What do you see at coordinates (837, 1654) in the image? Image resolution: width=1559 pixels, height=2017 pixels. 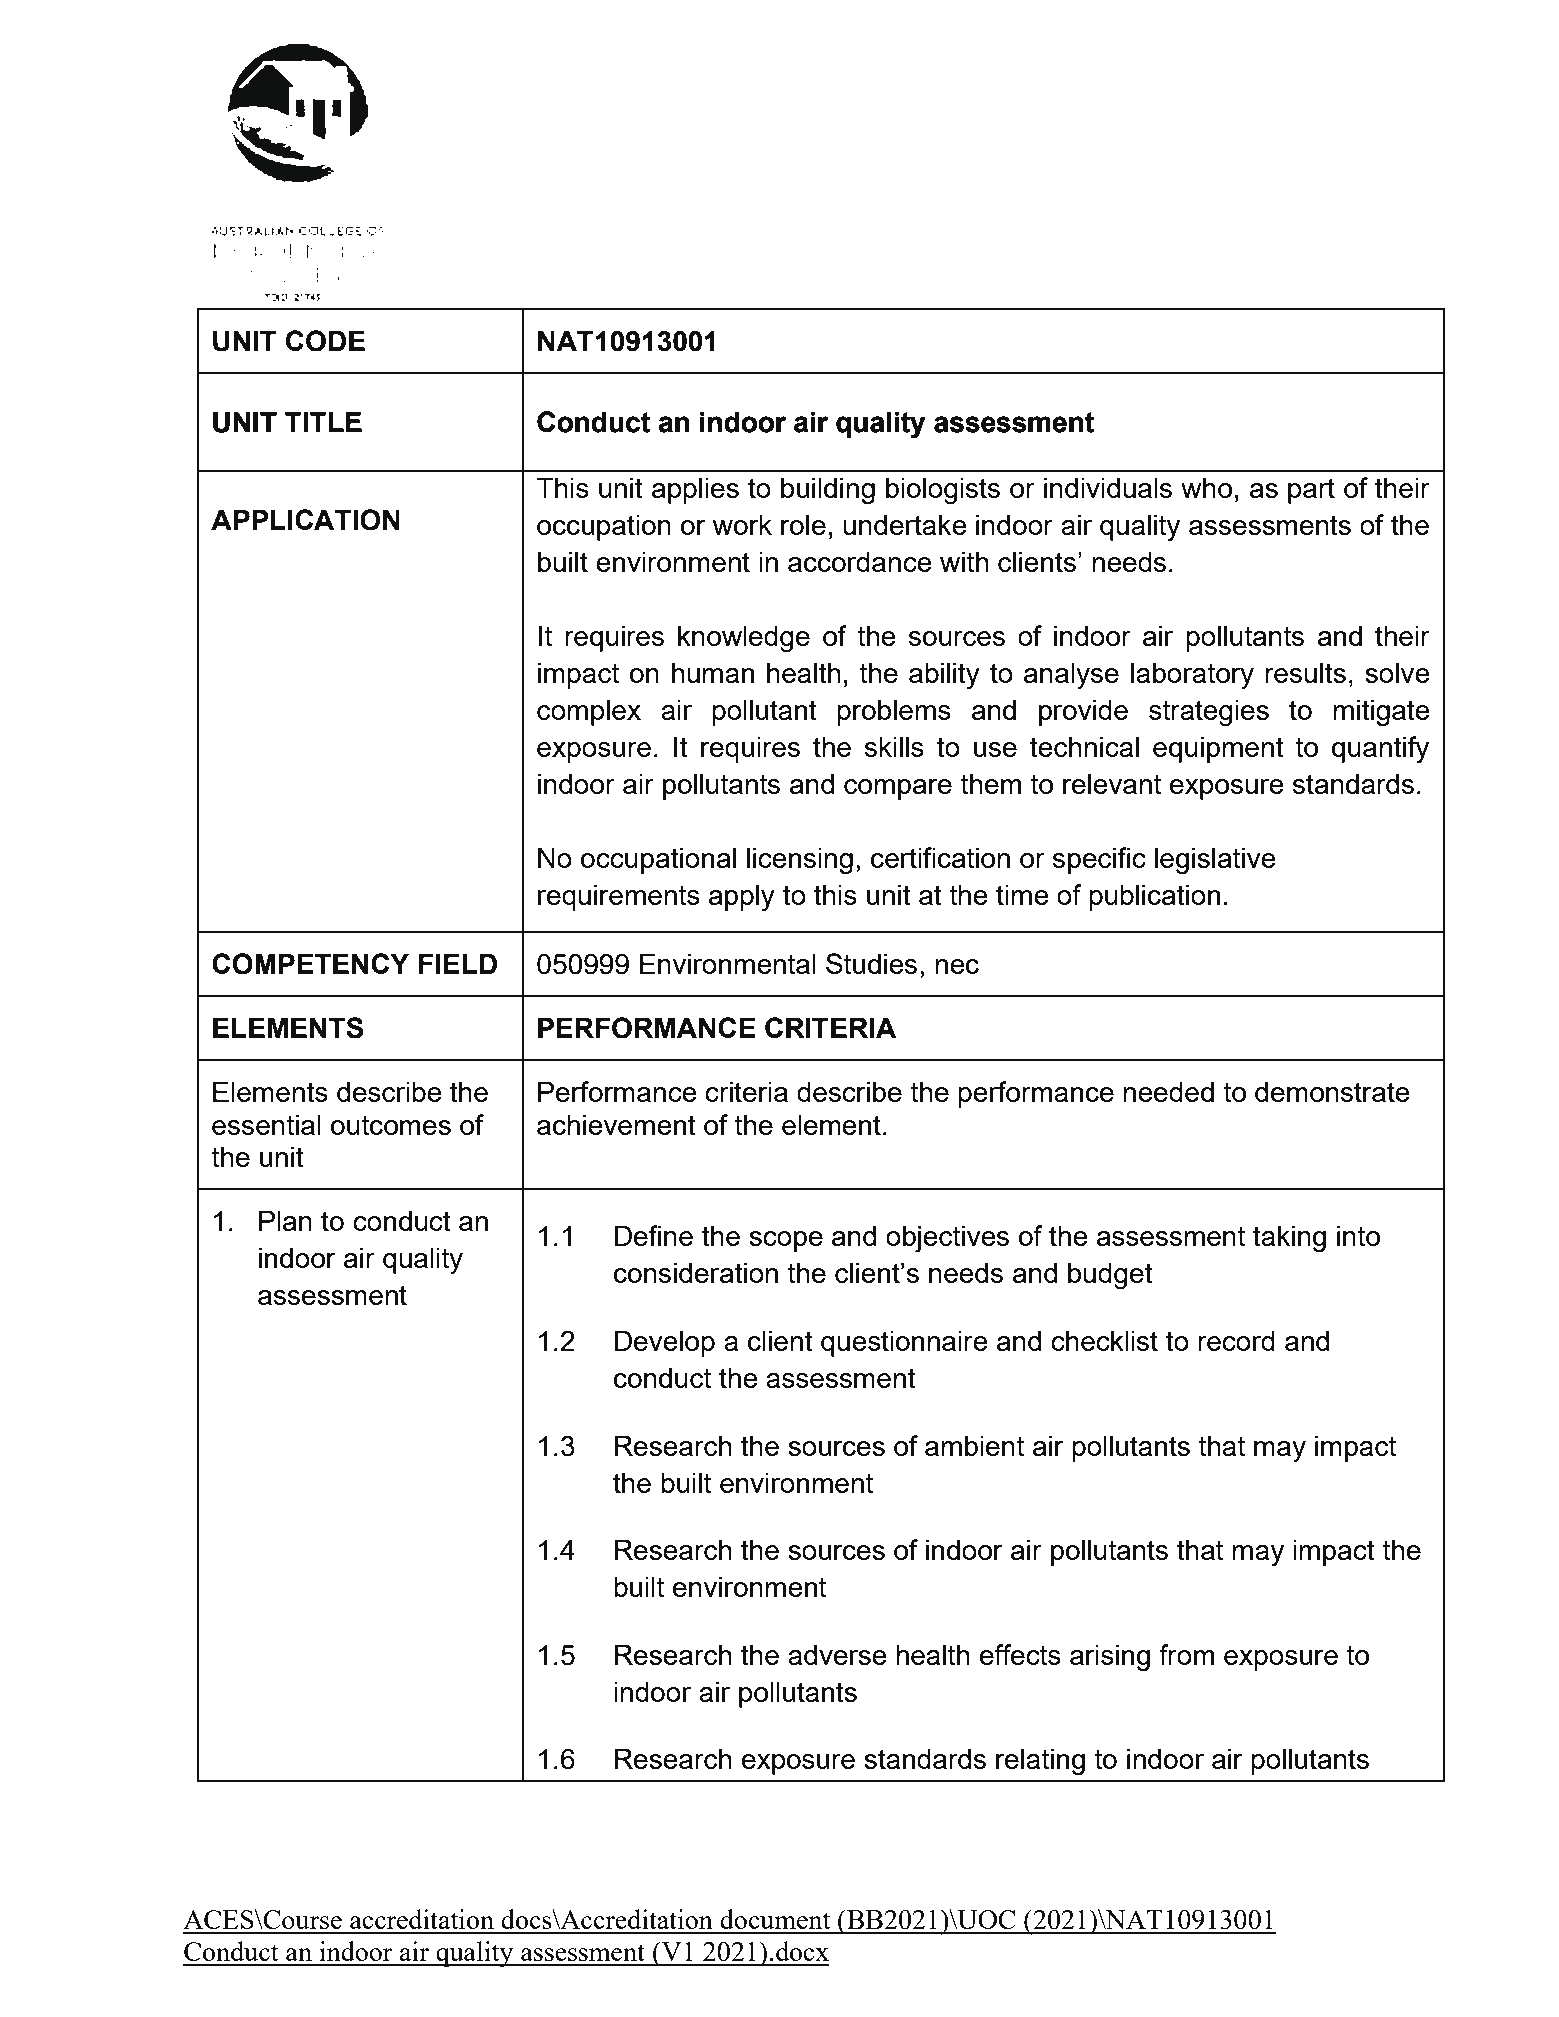 I see `adverse` at bounding box center [837, 1654].
